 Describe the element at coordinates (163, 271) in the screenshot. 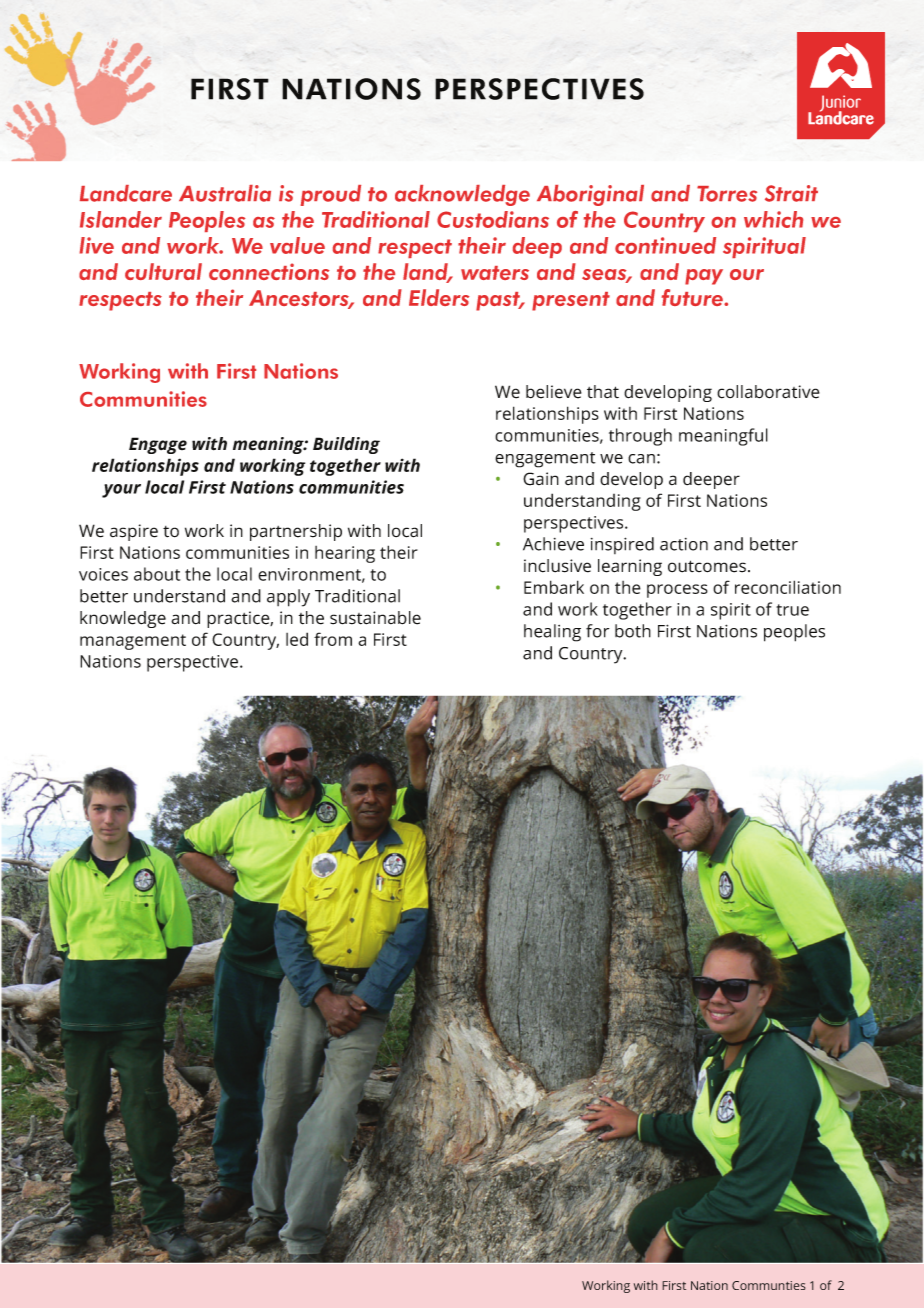

I see `cultural` at that location.
